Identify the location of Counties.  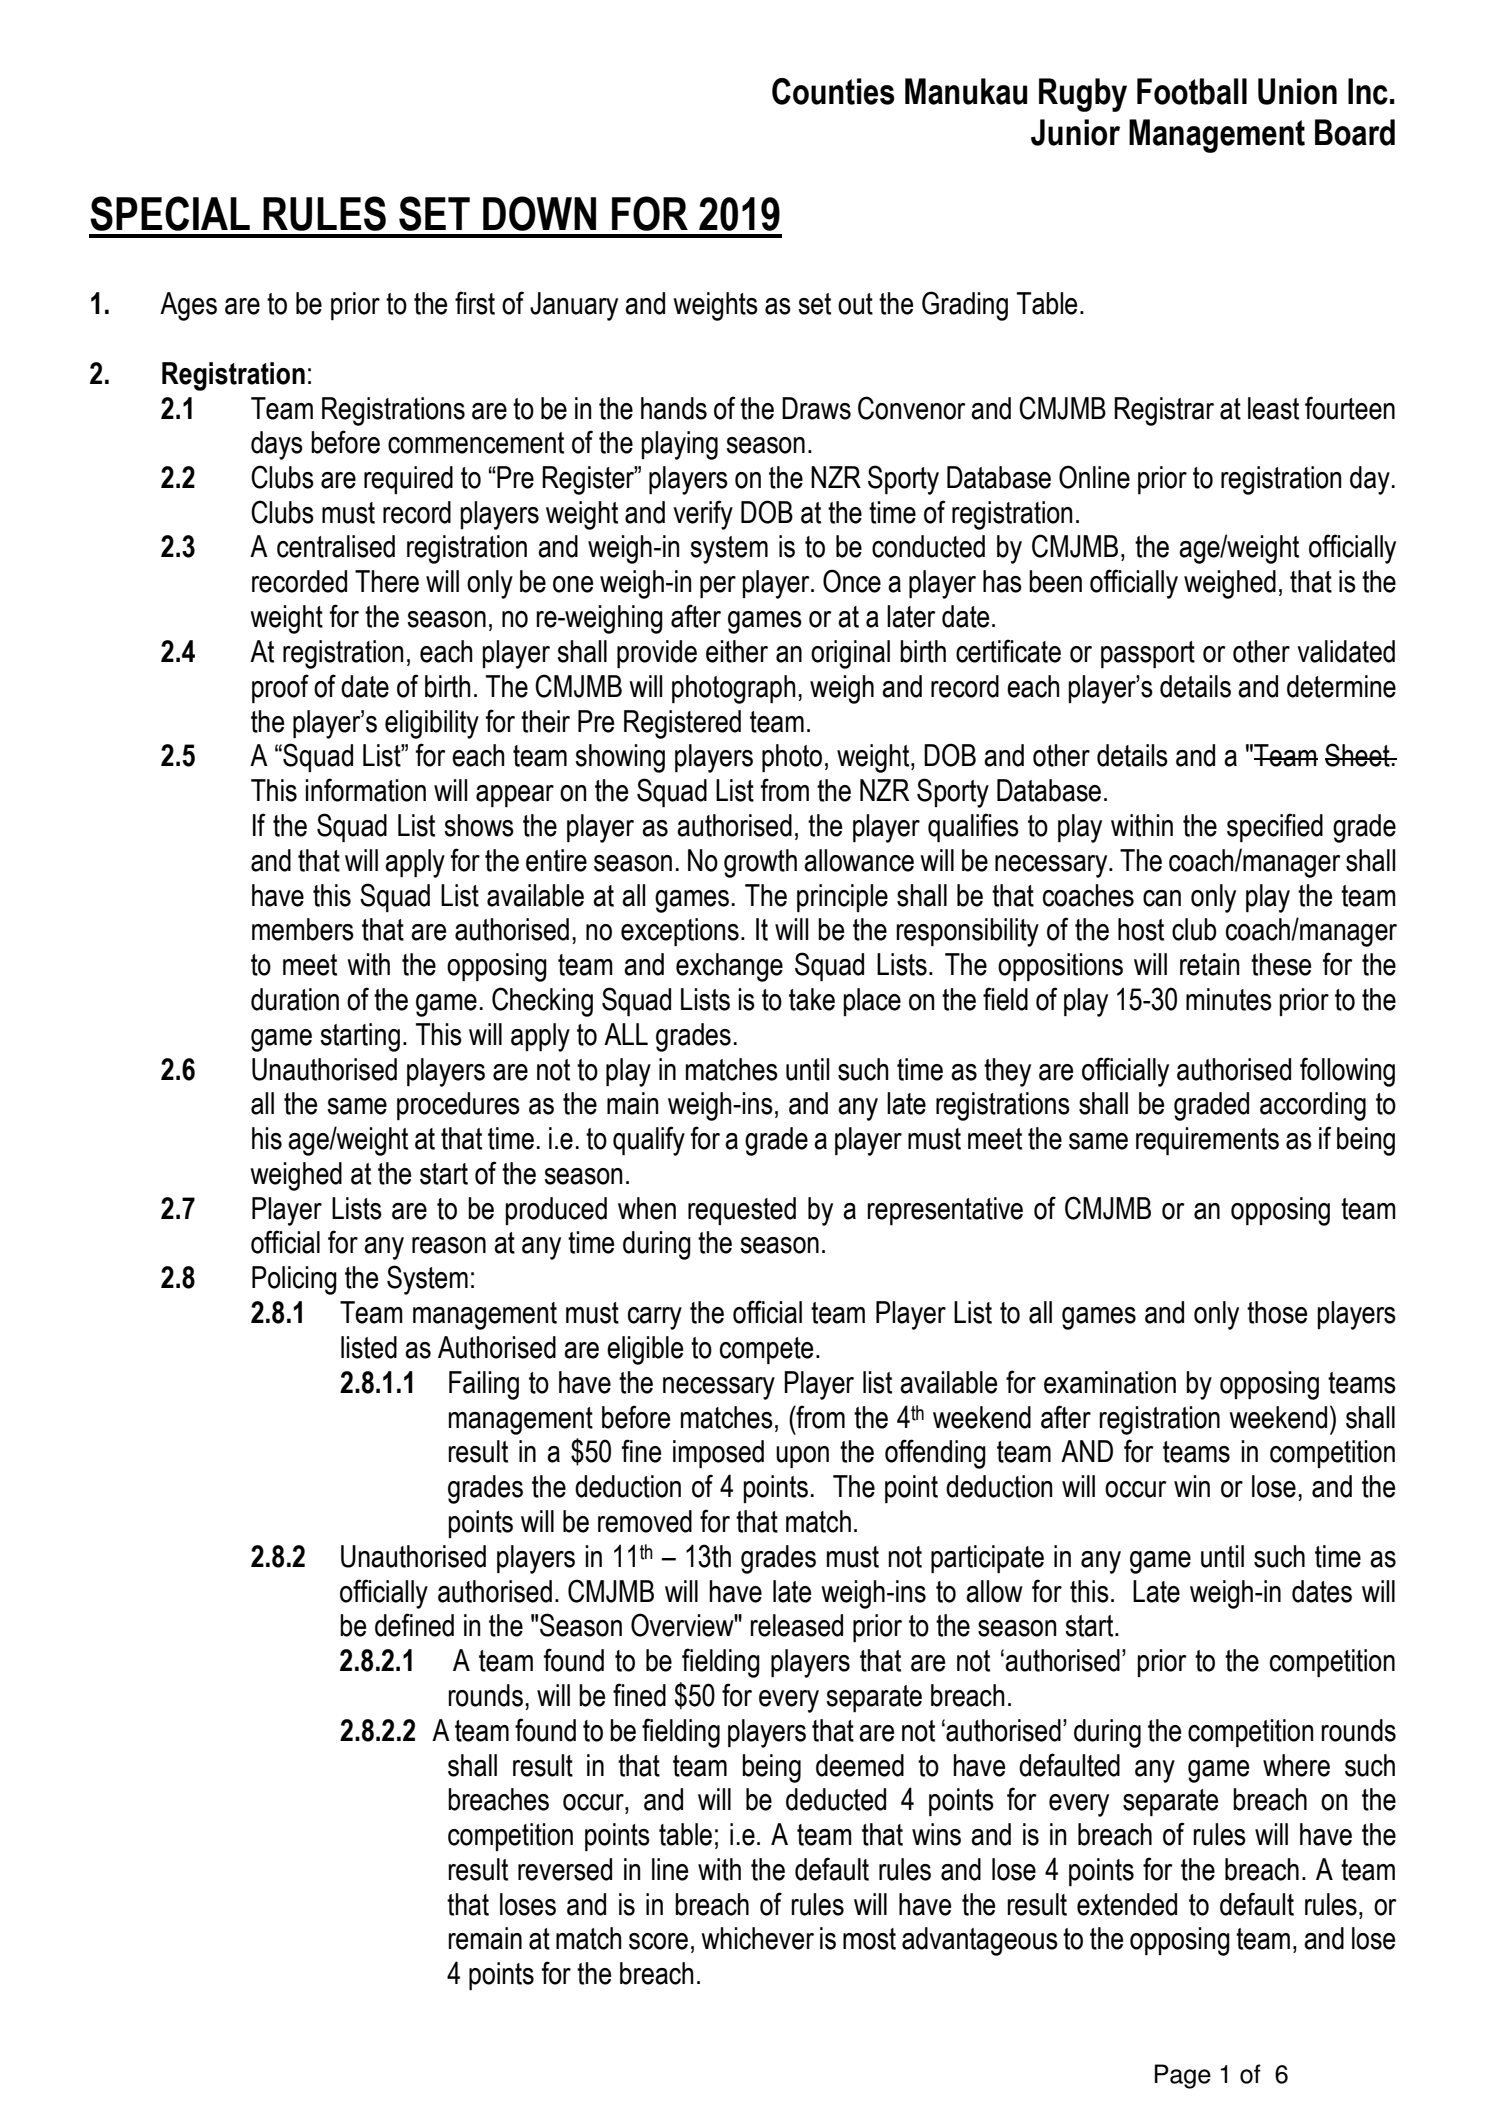
(833, 91).
